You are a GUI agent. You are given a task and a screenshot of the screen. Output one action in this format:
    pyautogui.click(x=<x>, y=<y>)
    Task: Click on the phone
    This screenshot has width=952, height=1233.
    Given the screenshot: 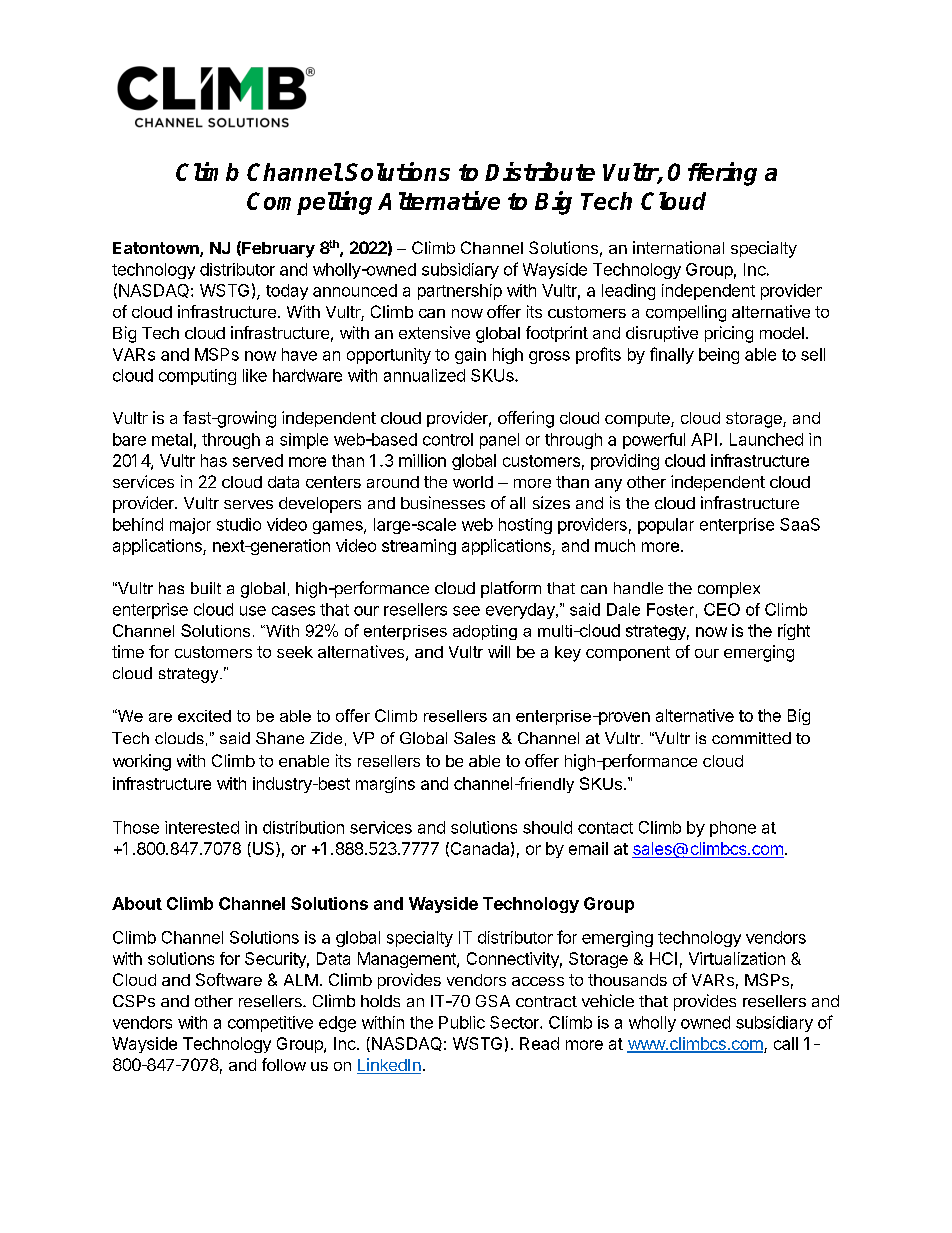 What is the action you would take?
    pyautogui.click(x=733, y=829)
